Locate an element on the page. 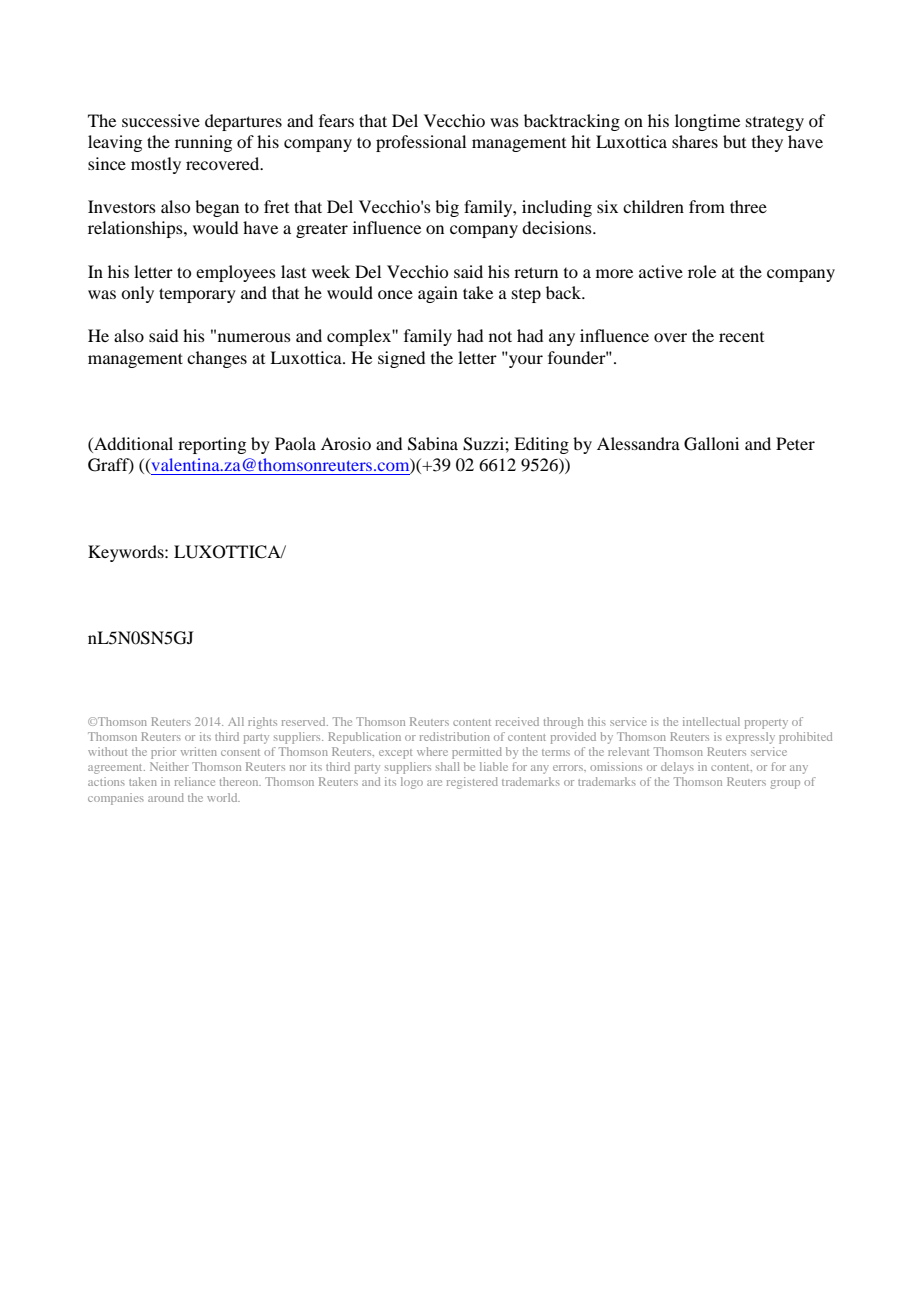 This page has height=1308, width=924. reliance is located at coordinates (195, 781).
